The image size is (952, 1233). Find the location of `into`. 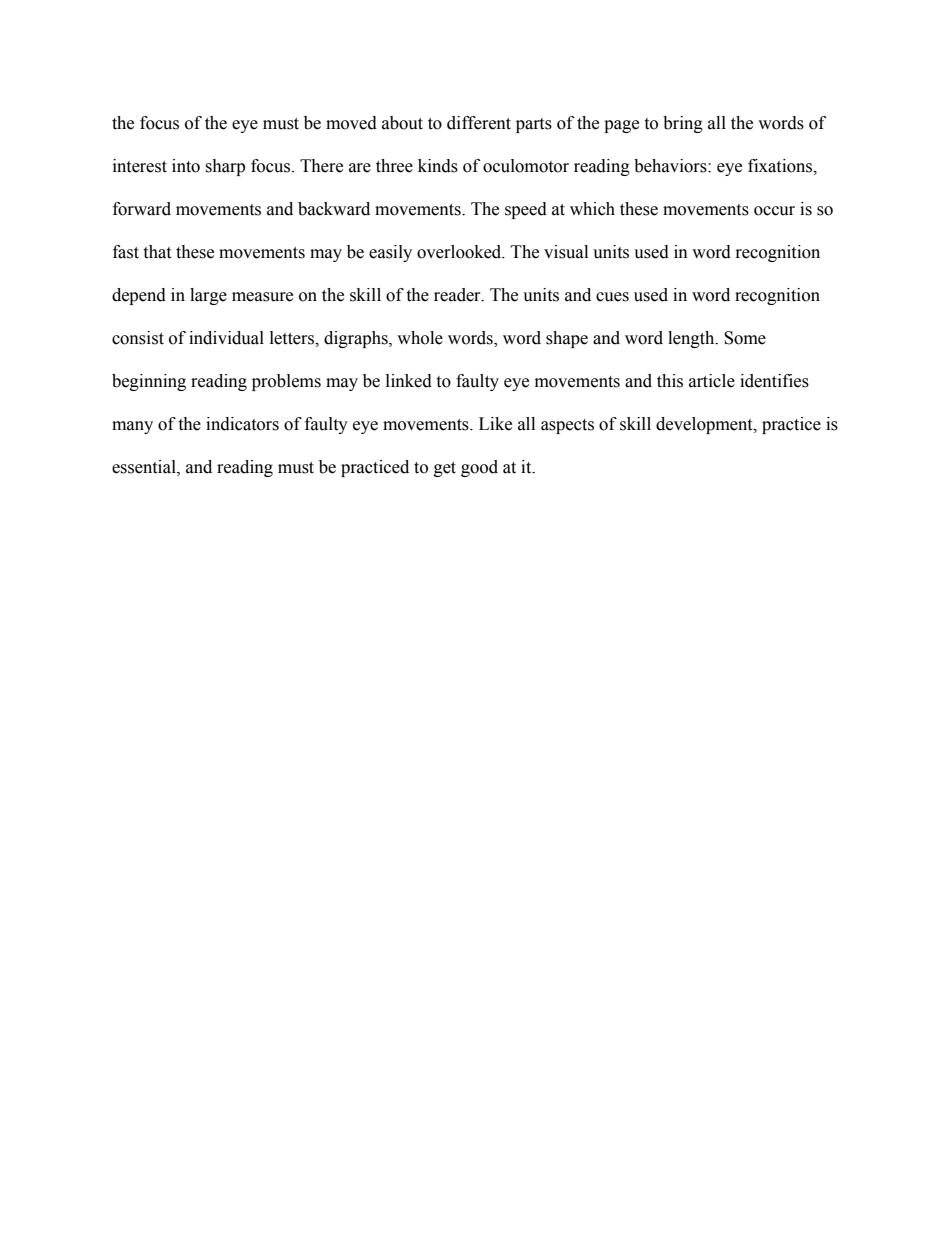

into is located at coordinates (186, 166).
